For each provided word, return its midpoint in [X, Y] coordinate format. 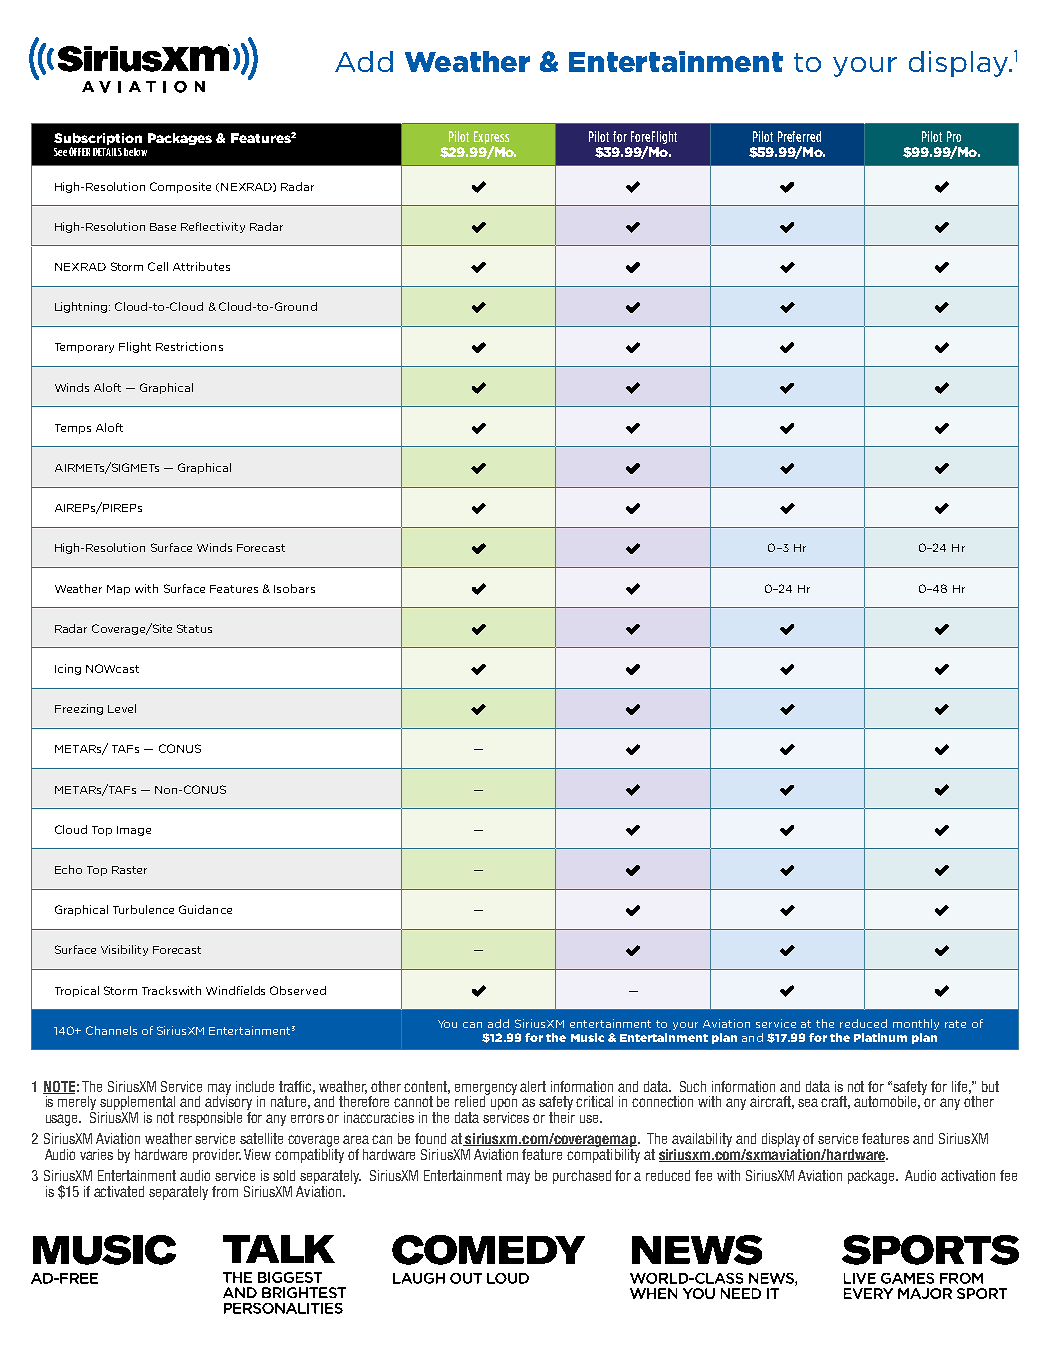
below [135, 152]
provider [217, 1156]
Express [491, 137]
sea [808, 1102]
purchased [582, 1177]
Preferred [799, 136]
